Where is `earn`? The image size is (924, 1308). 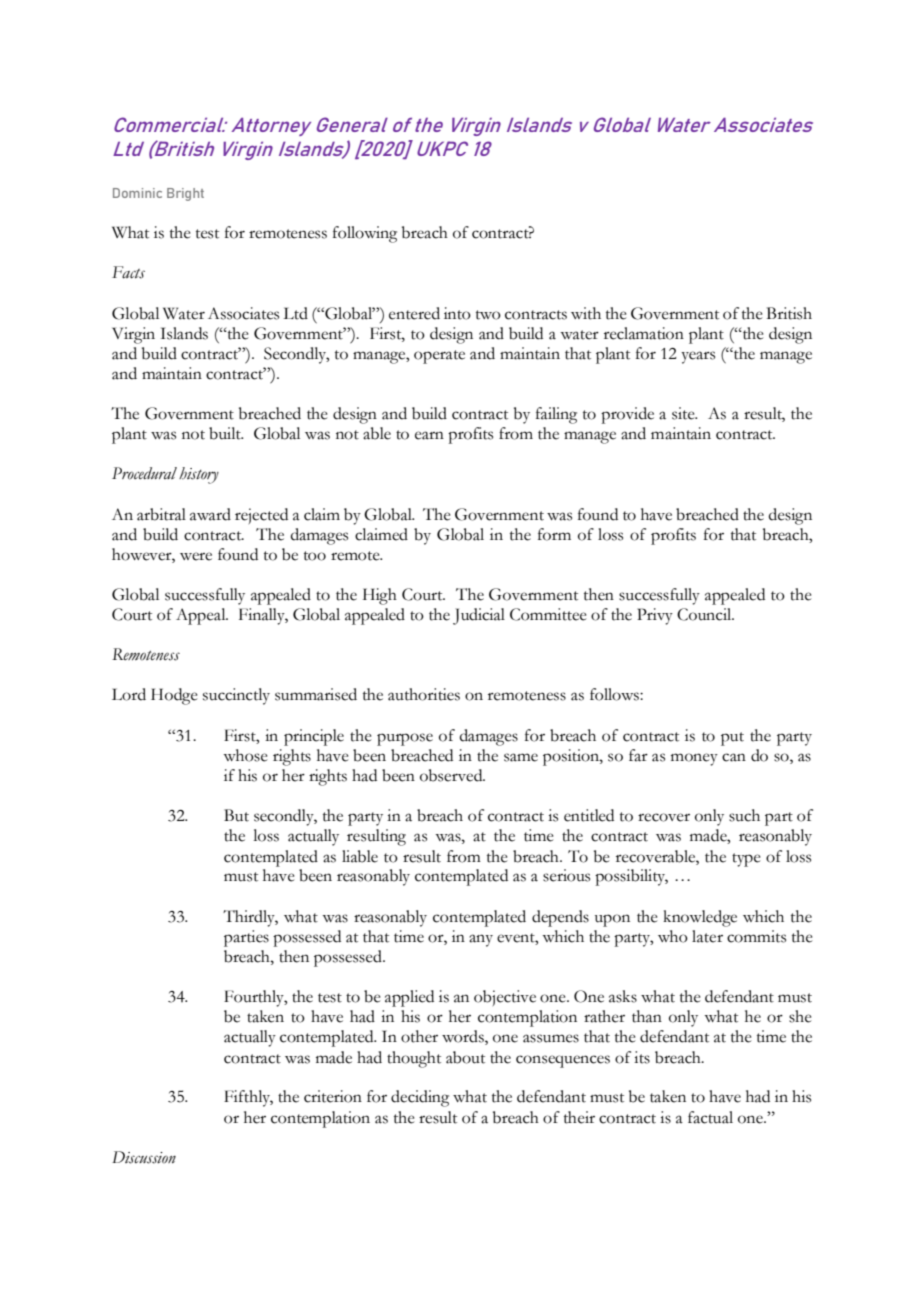 earn is located at coordinates (429, 435).
